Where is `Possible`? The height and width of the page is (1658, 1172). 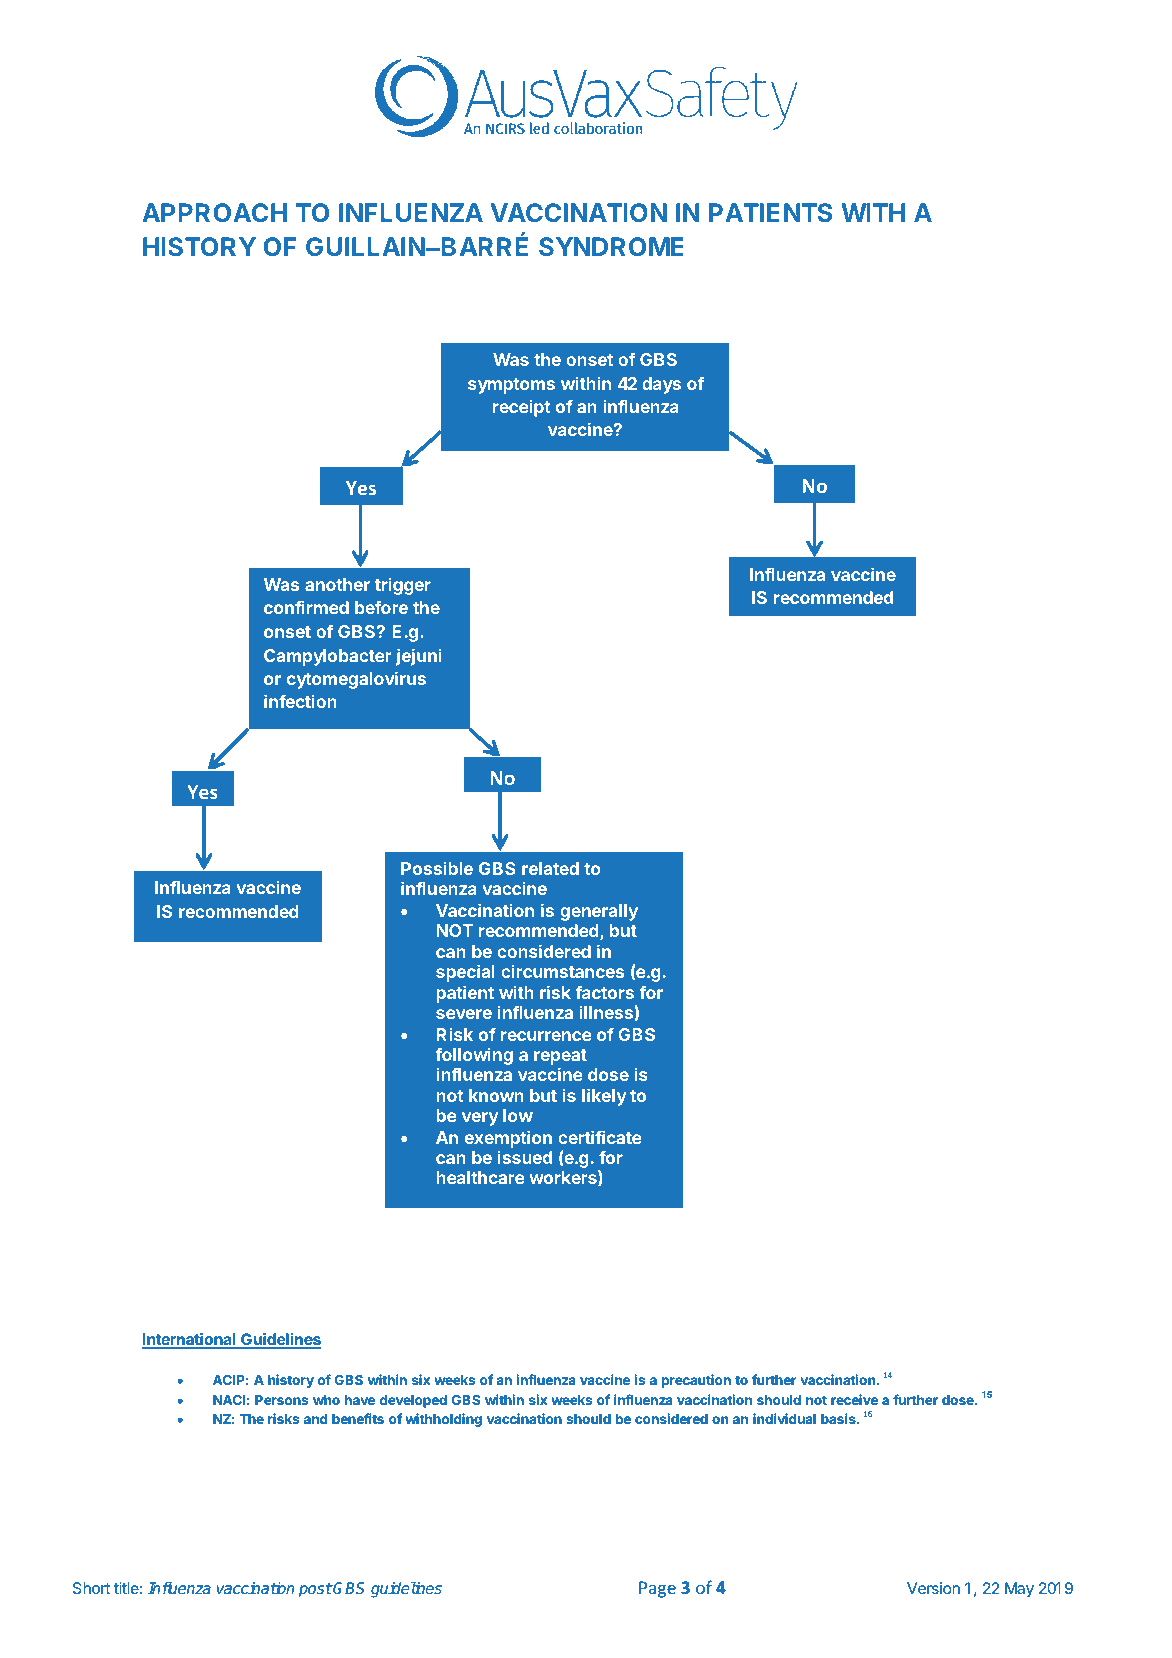 Possible is located at coordinates (437, 868).
